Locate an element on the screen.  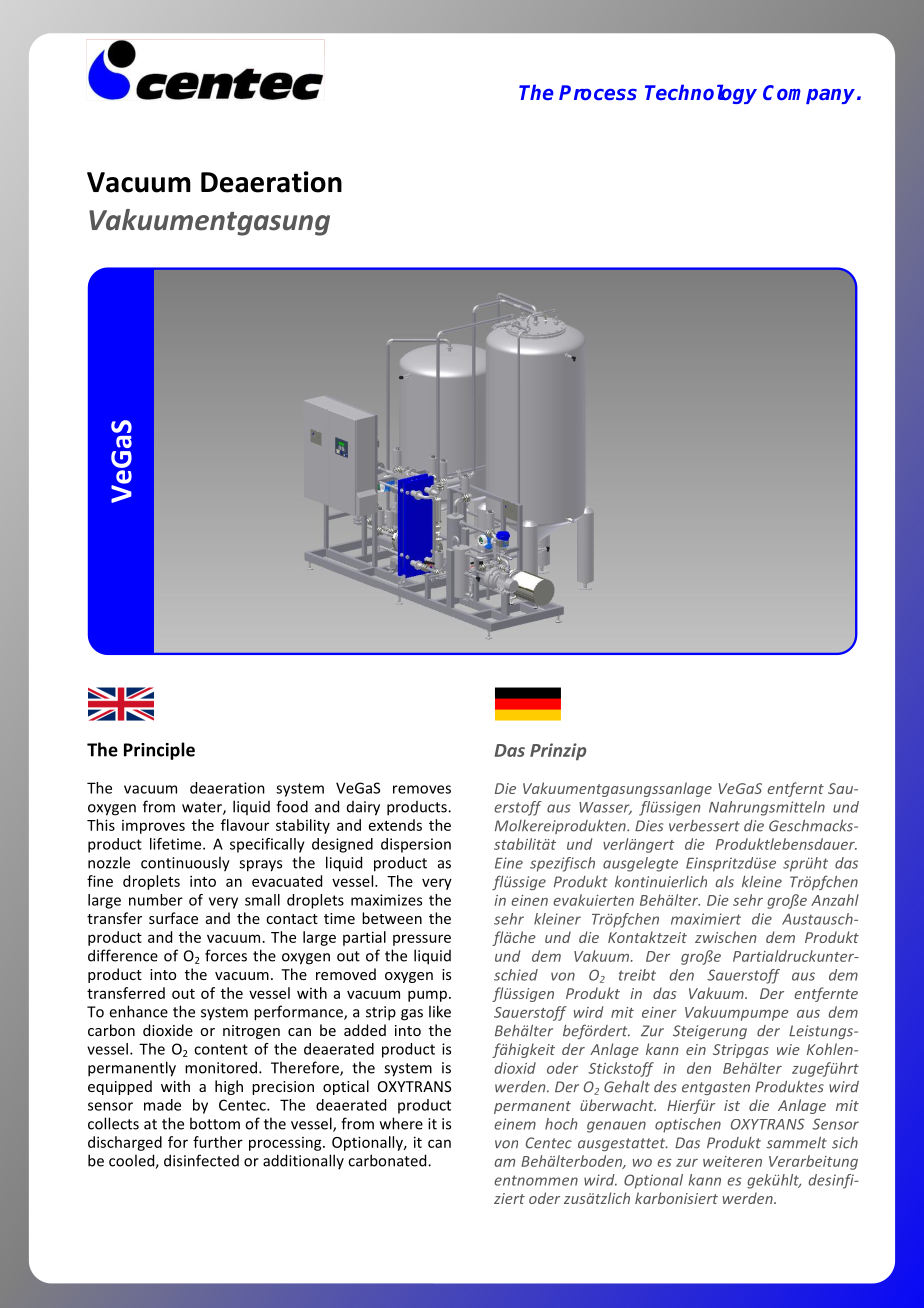
Company is located at coordinates (810, 94).
